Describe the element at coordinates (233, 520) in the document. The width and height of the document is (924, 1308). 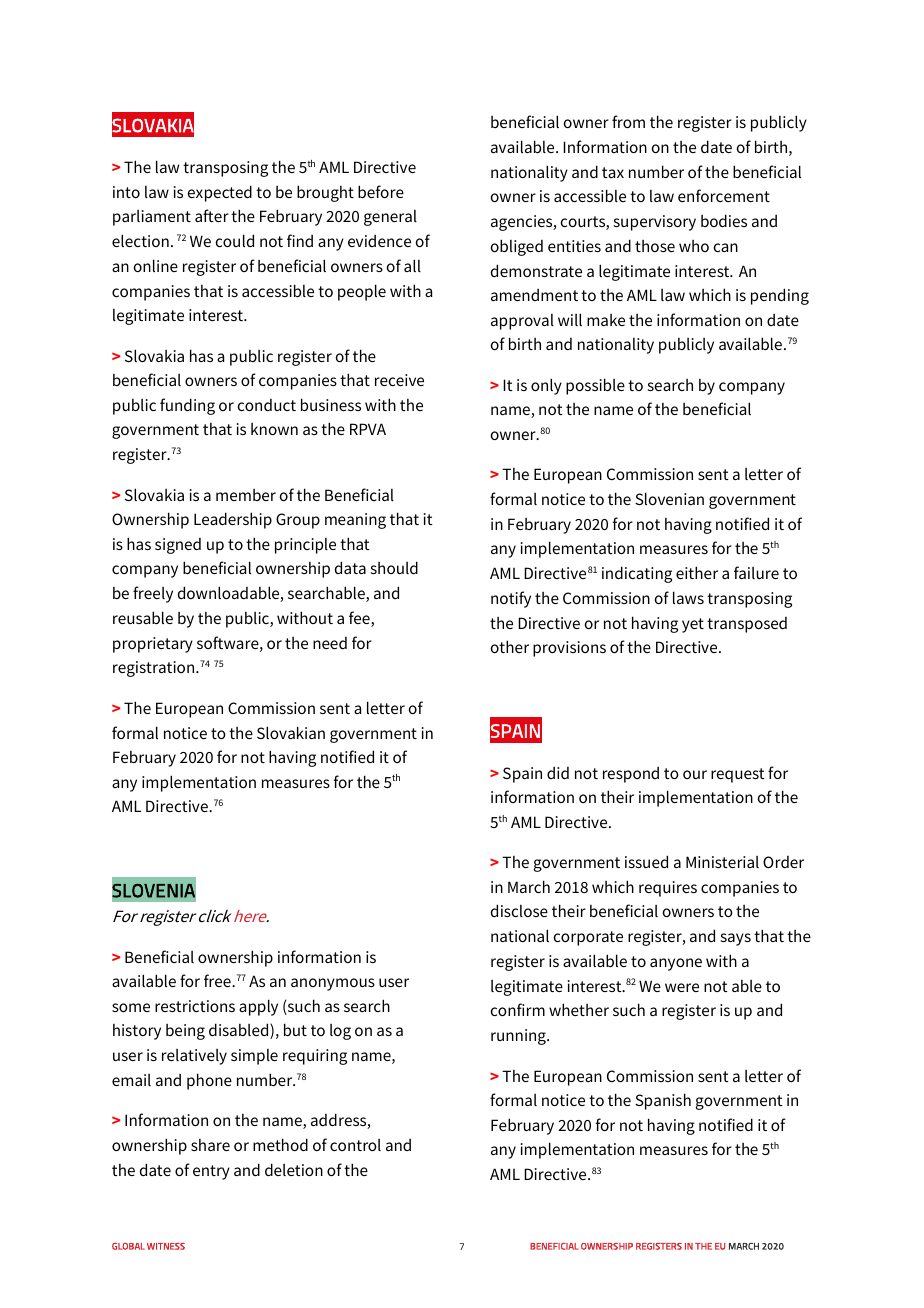
I see `Leadership` at that location.
